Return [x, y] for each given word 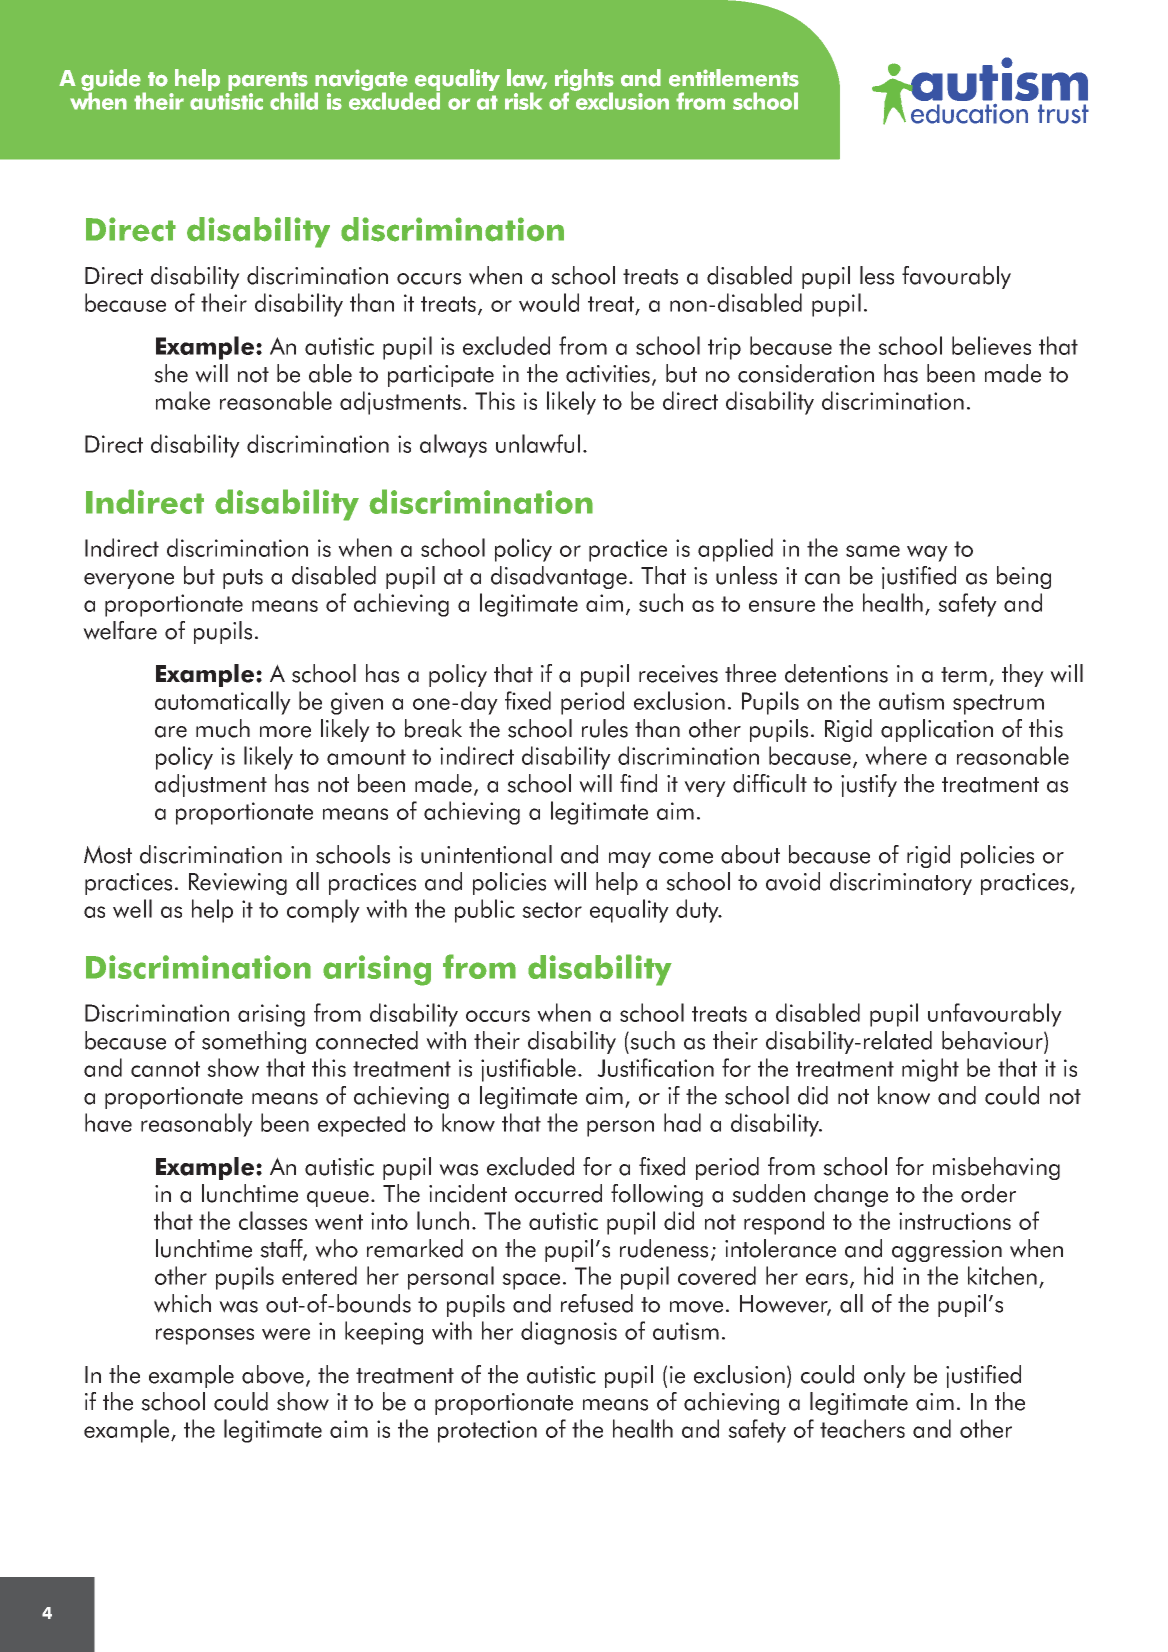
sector [552, 910]
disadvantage [559, 577]
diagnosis [569, 1333]
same [873, 551]
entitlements [734, 78]
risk [523, 101]
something [254, 1042]
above [273, 1374]
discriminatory [901, 883]
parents [268, 82]
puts [243, 579]
